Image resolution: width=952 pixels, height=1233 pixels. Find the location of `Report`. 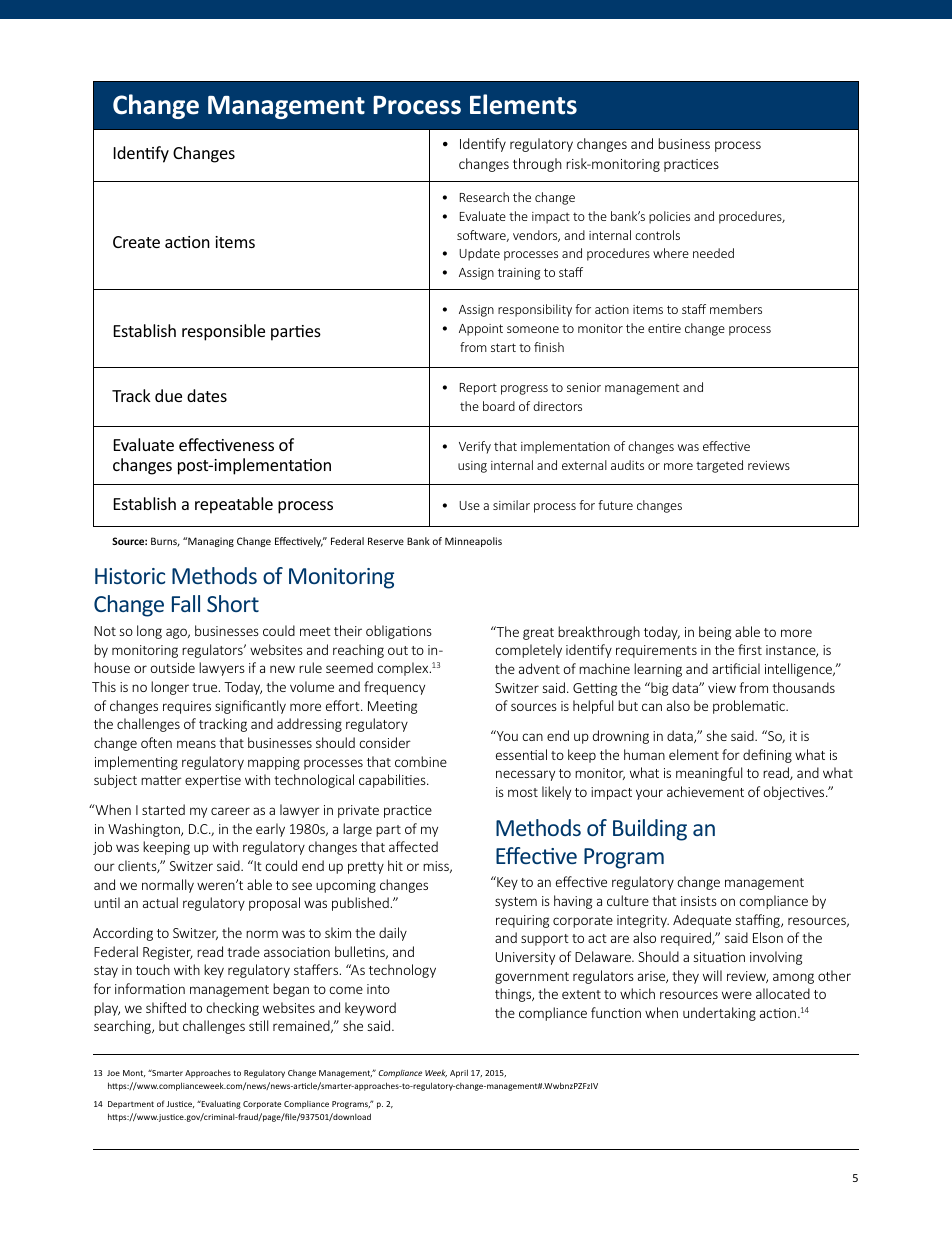

Report is located at coordinates (478, 389).
